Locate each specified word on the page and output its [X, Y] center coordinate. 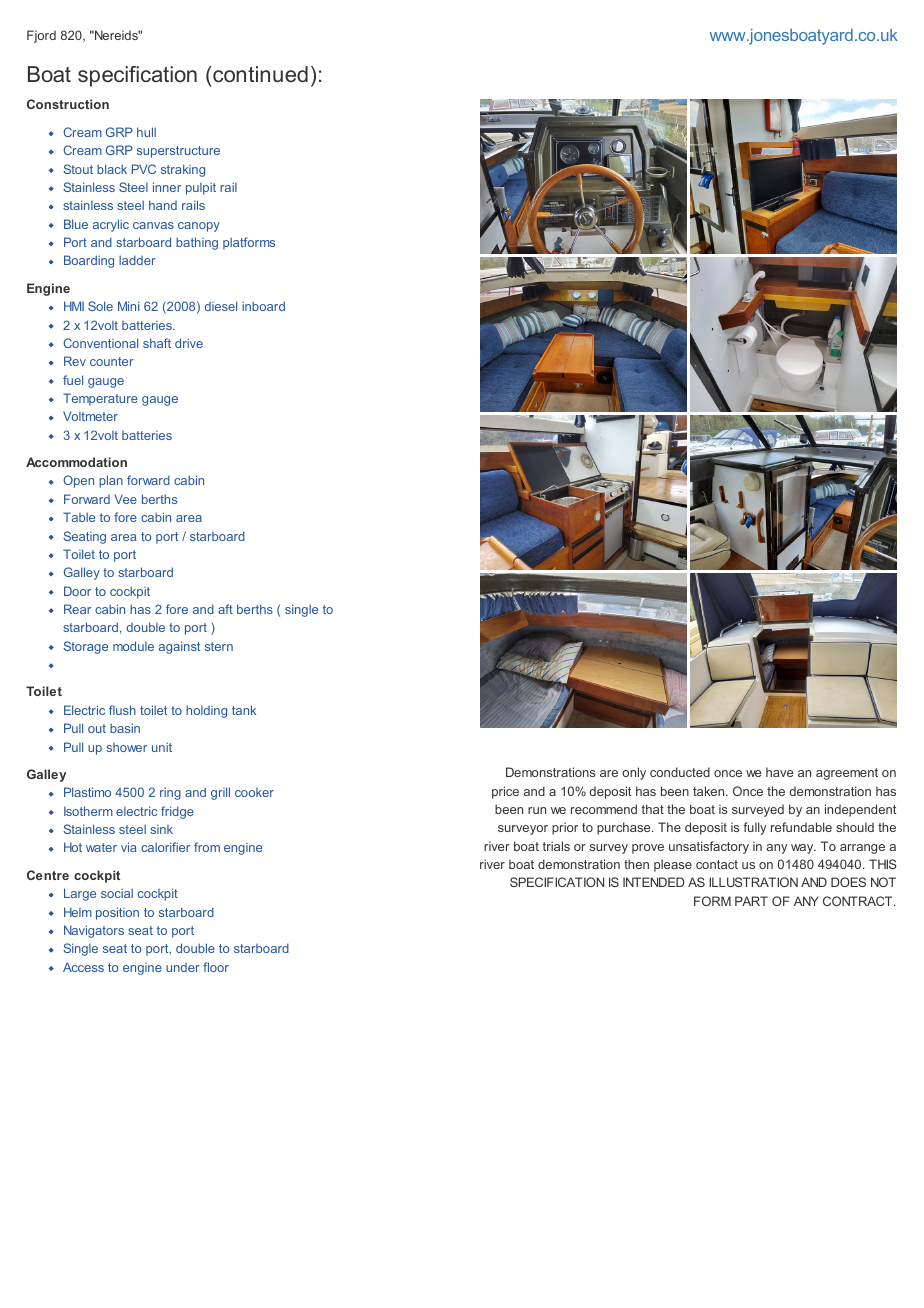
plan [111, 481]
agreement [847, 774]
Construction [68, 104]
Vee [125, 499]
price [505, 792]
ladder [137, 260]
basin [125, 728]
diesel [221, 306]
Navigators [94, 931]
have [779, 772]
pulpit [201, 188]
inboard [263, 306]
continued [260, 74]
